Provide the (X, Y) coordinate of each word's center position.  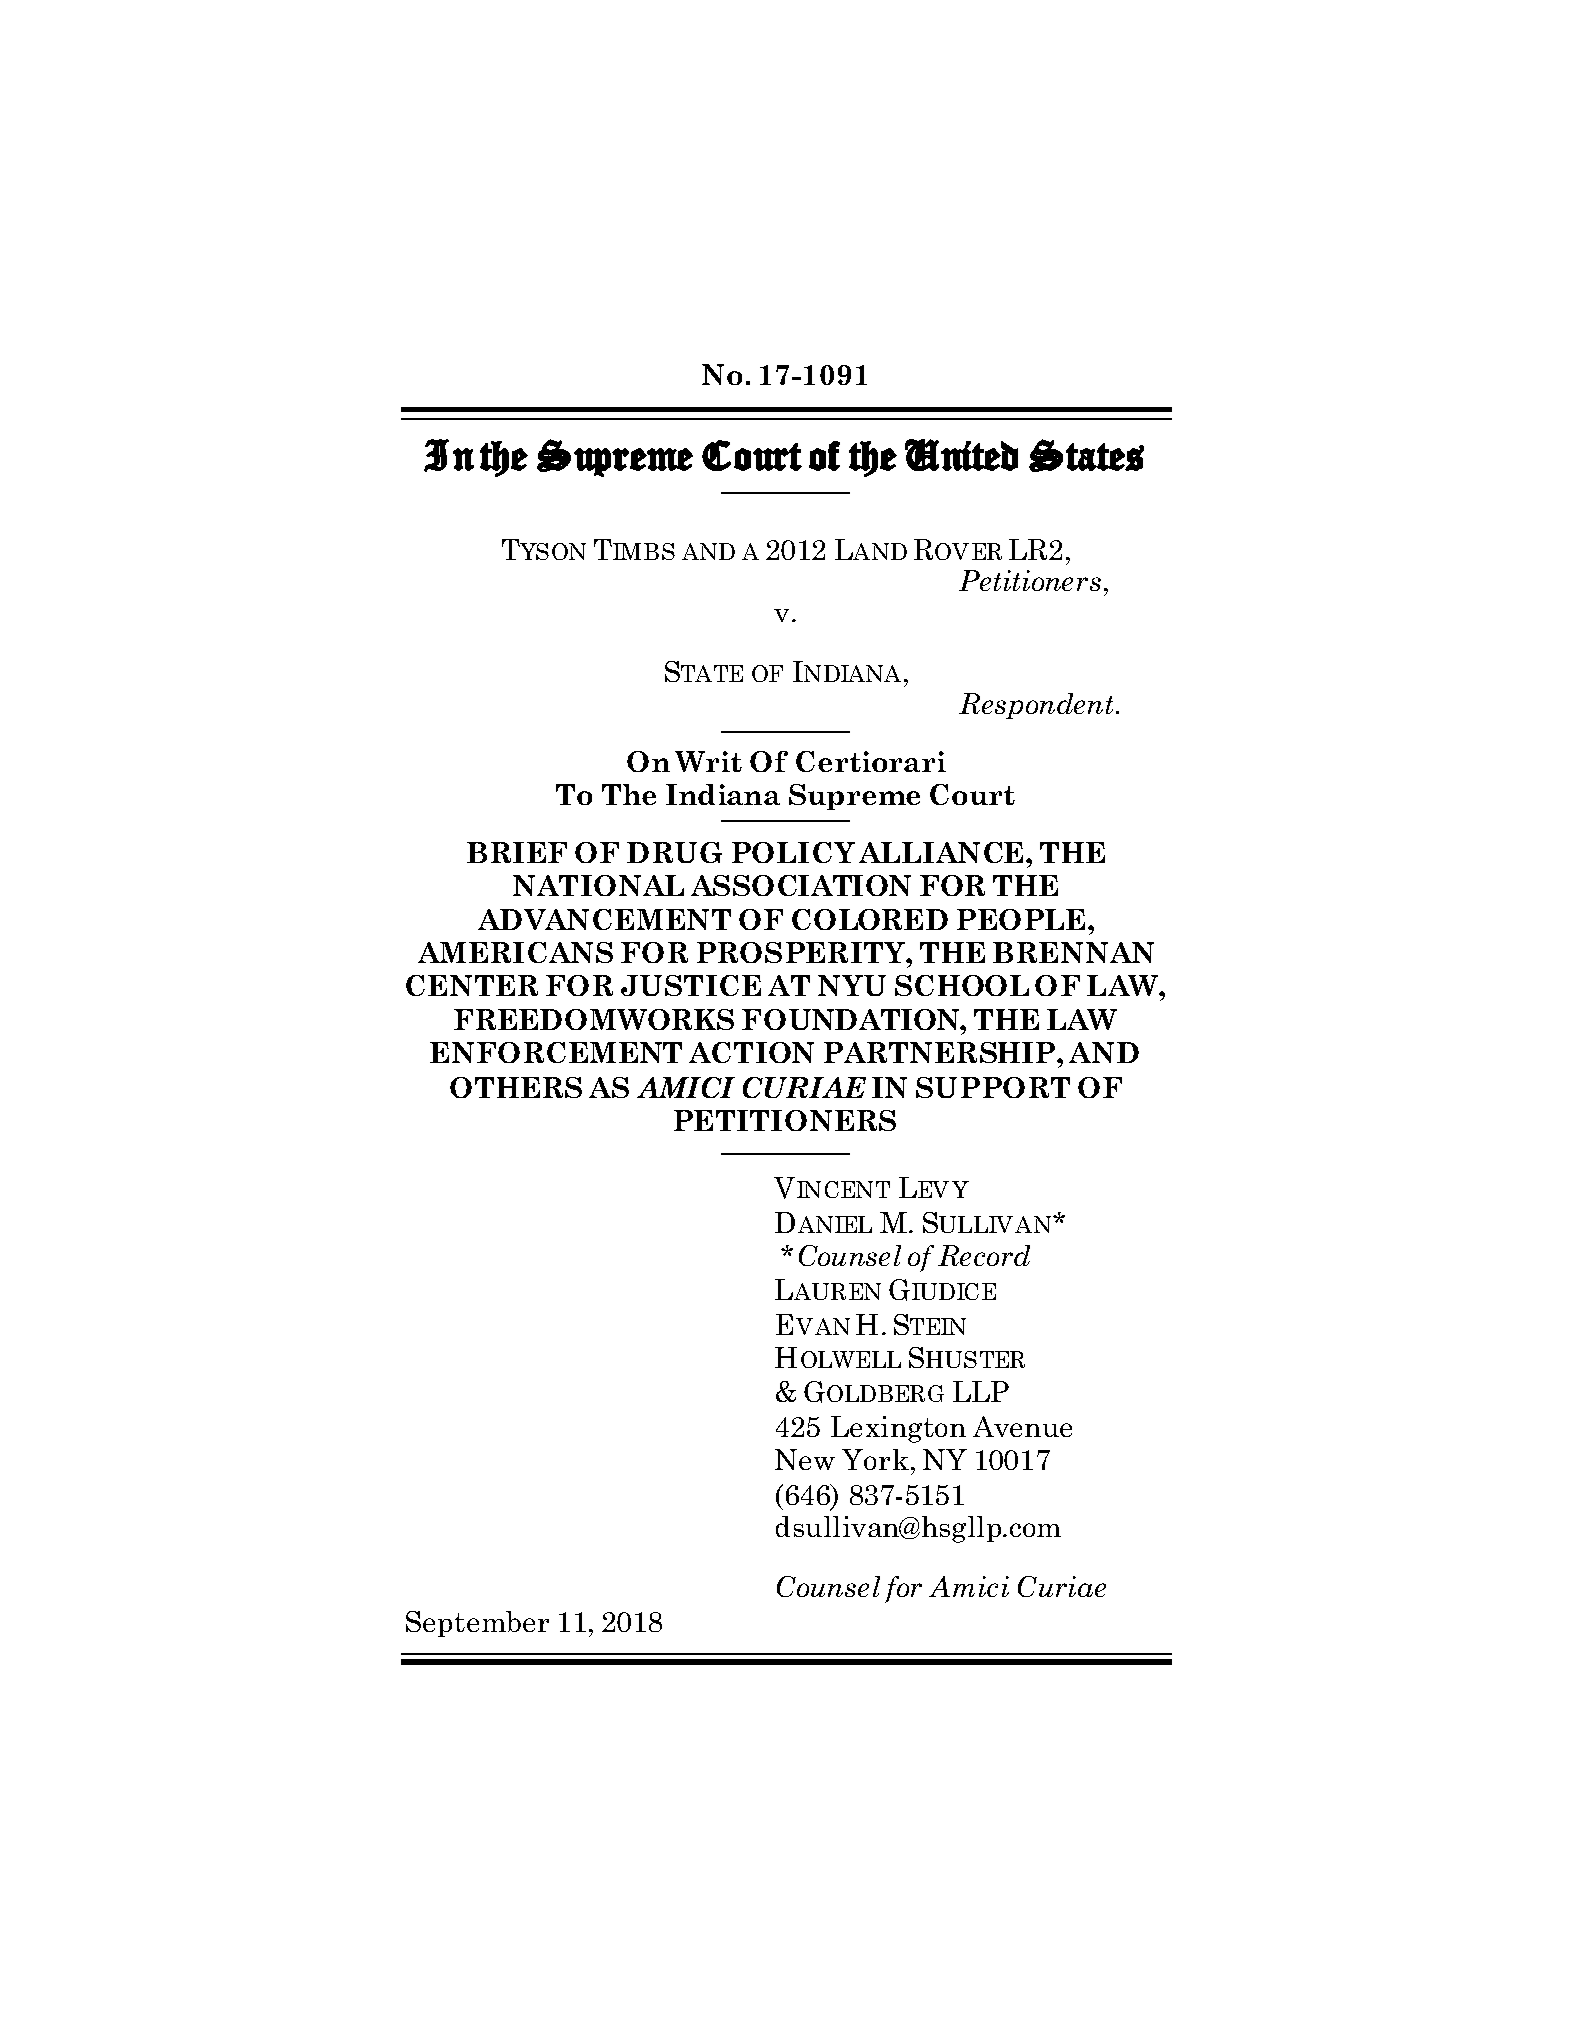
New (805, 1459)
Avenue (1022, 1426)
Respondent (1036, 706)
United (961, 455)
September (477, 1624)
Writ (708, 761)
